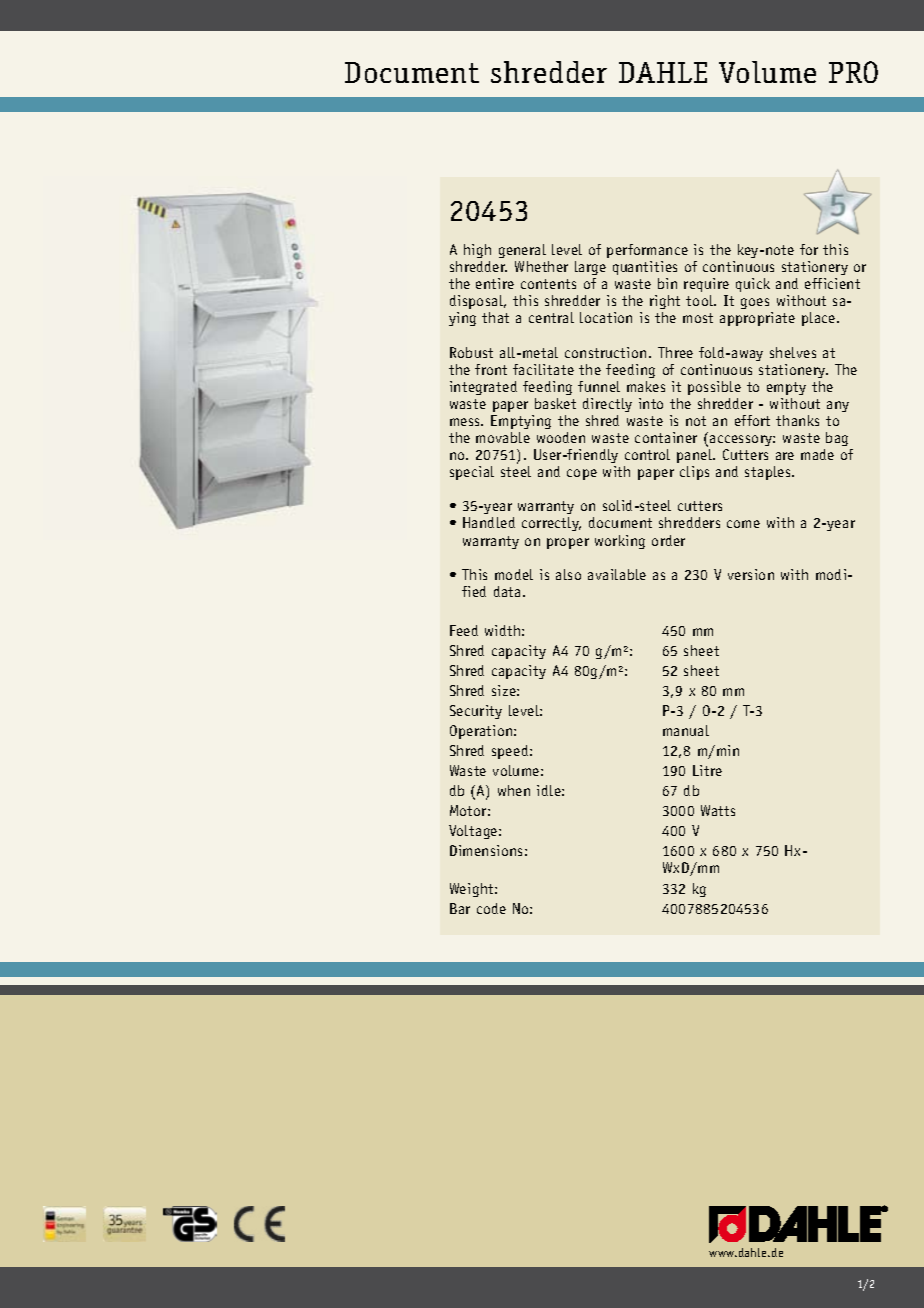 The image size is (924, 1308). Describe the element at coordinates (832, 283) in the document. I see `efficient` at that location.
